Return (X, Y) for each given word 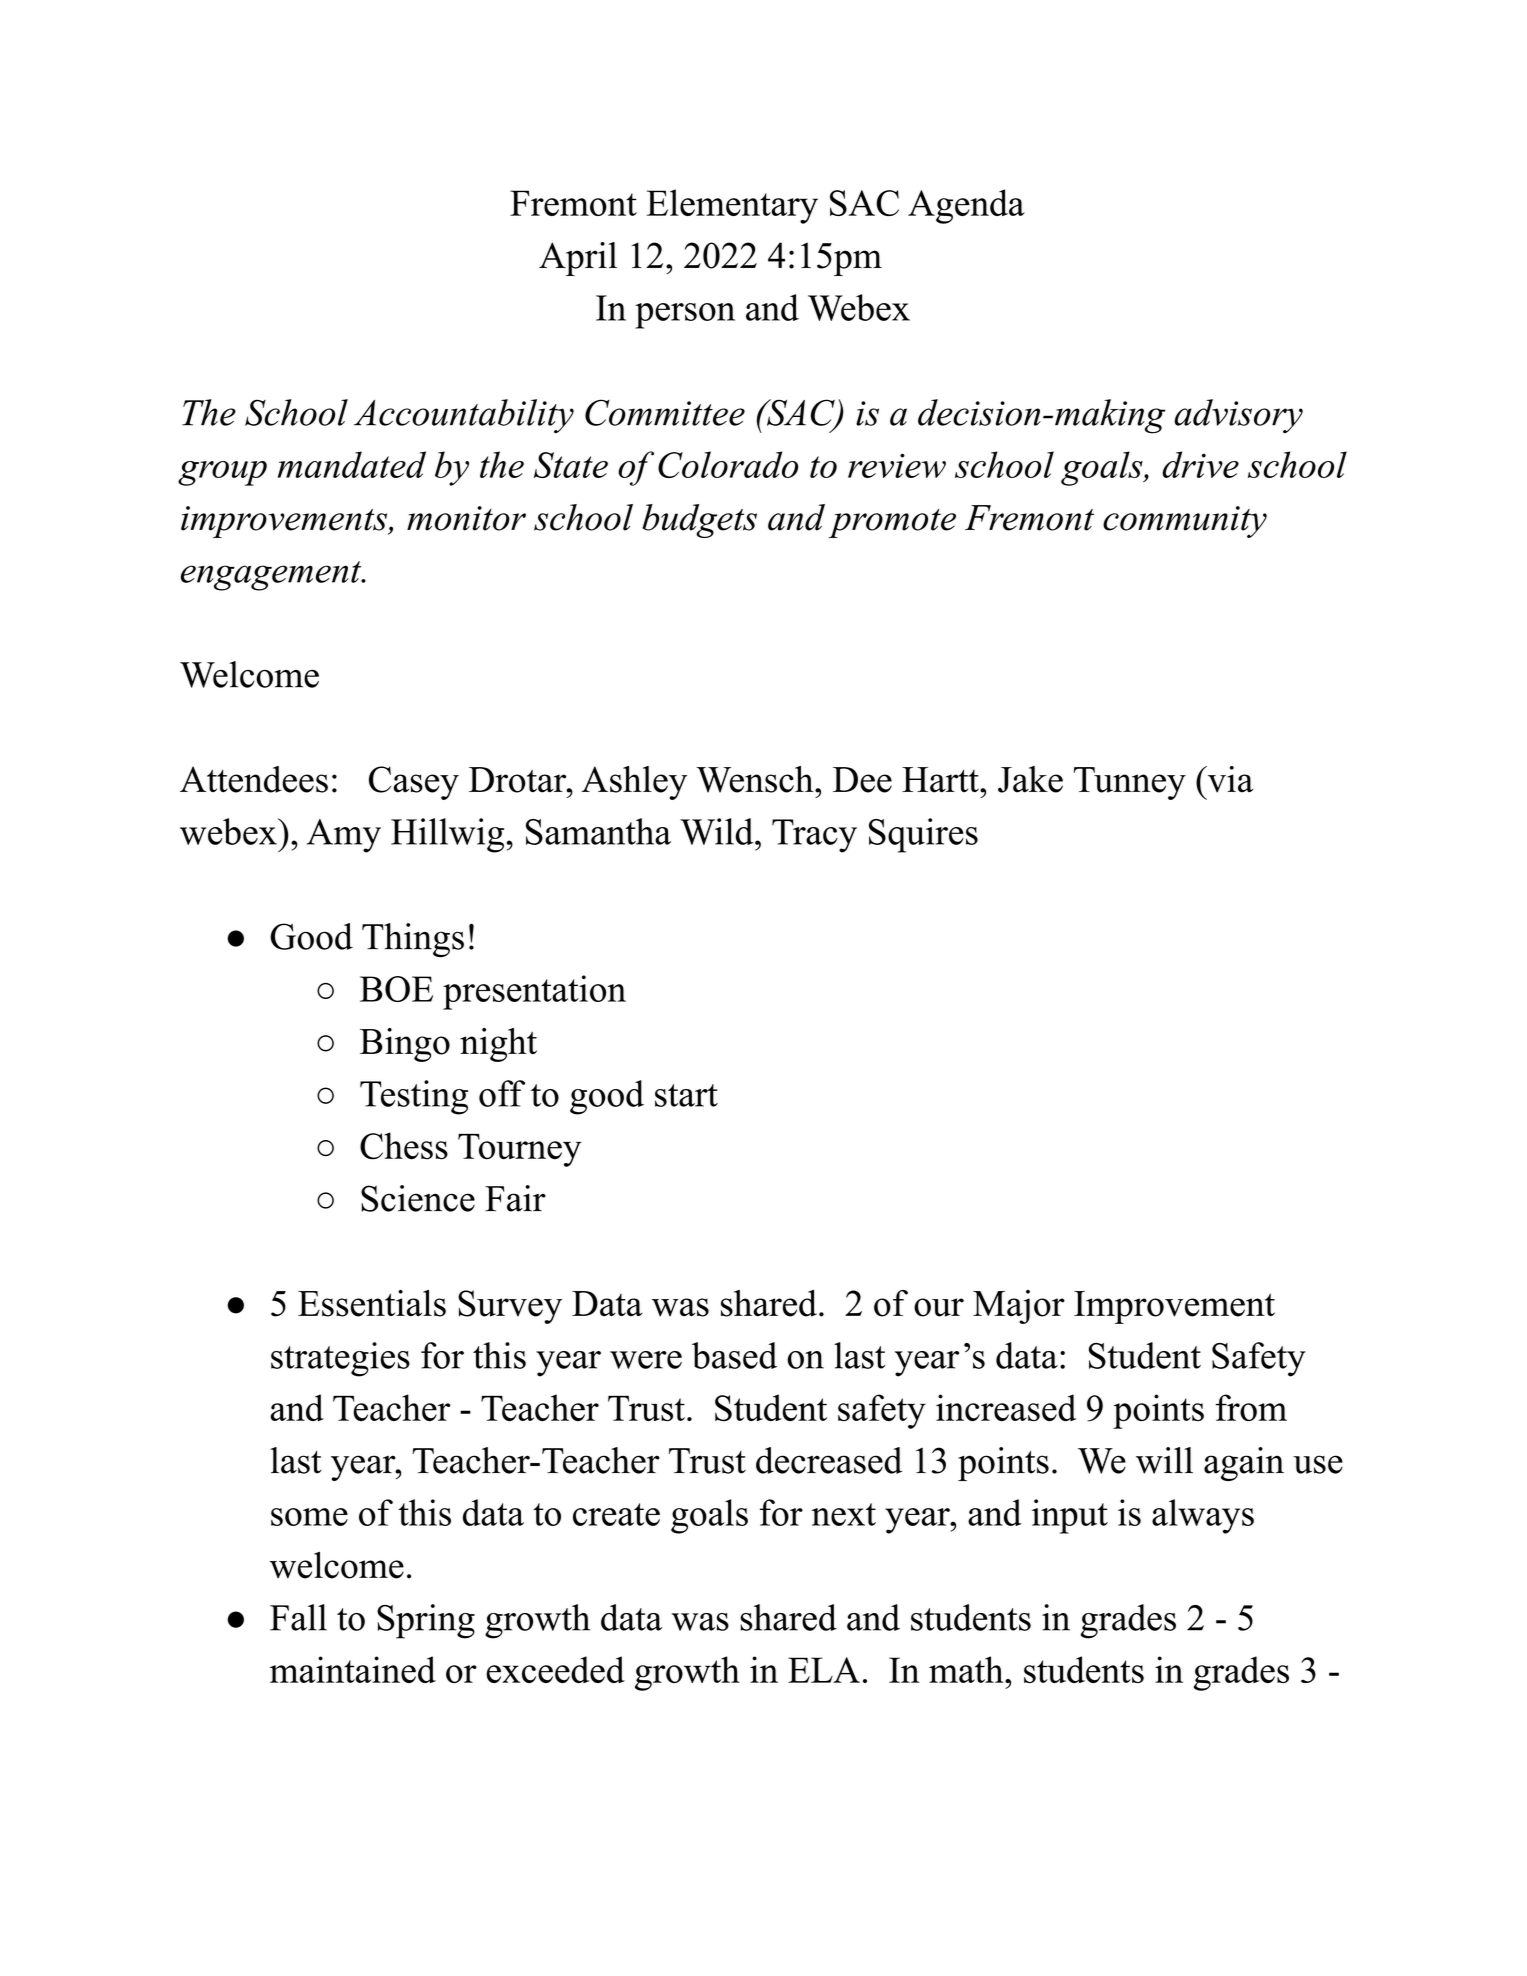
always (1203, 1516)
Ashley (634, 783)
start (686, 1095)
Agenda (966, 206)
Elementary (732, 206)
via (1229, 779)
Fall (298, 1617)
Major (1019, 1307)
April (578, 259)
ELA (824, 1670)
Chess (404, 1146)
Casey (414, 783)
